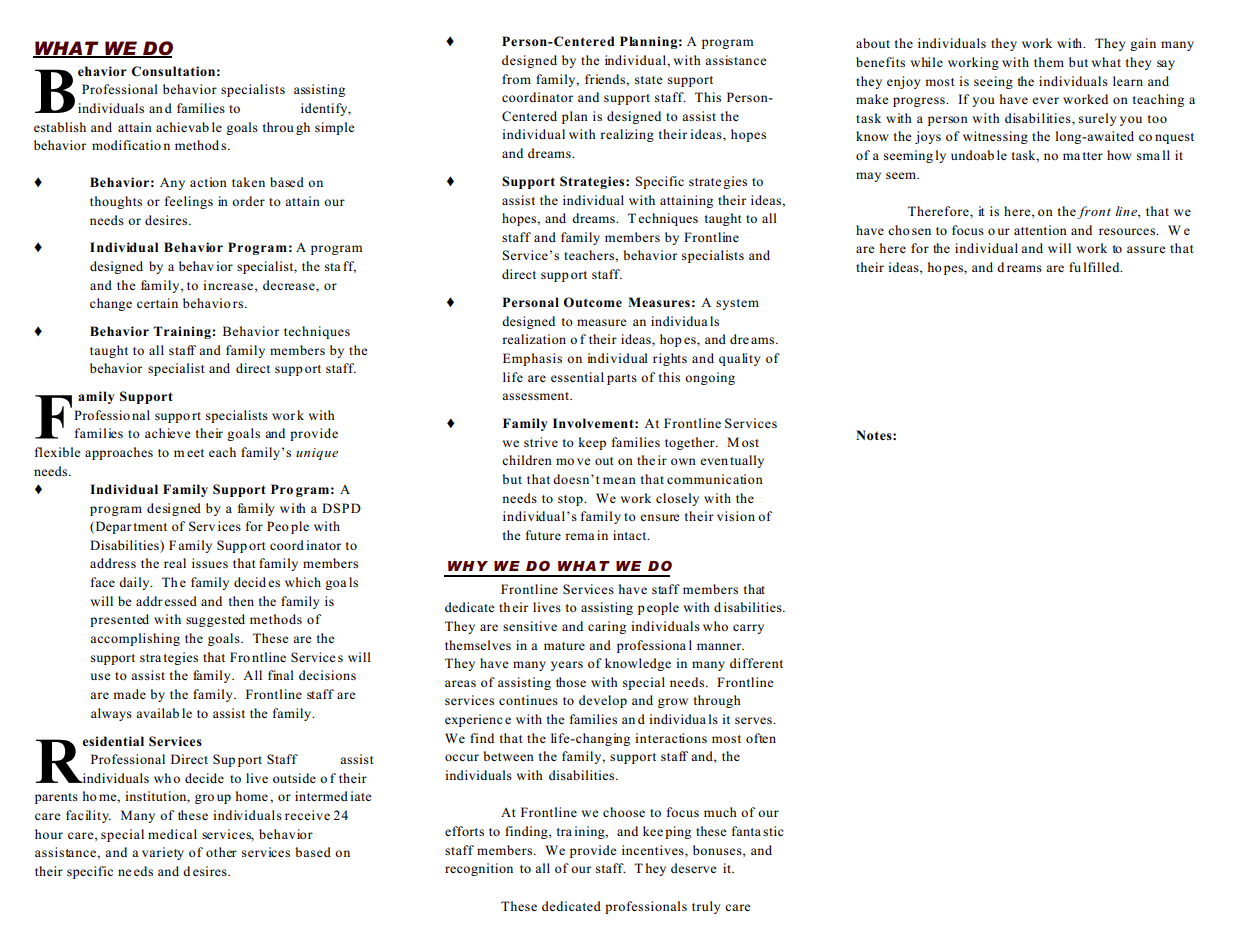 The height and width of the screenshot is (952, 1233). I want to click on incentives, so click(654, 850).
